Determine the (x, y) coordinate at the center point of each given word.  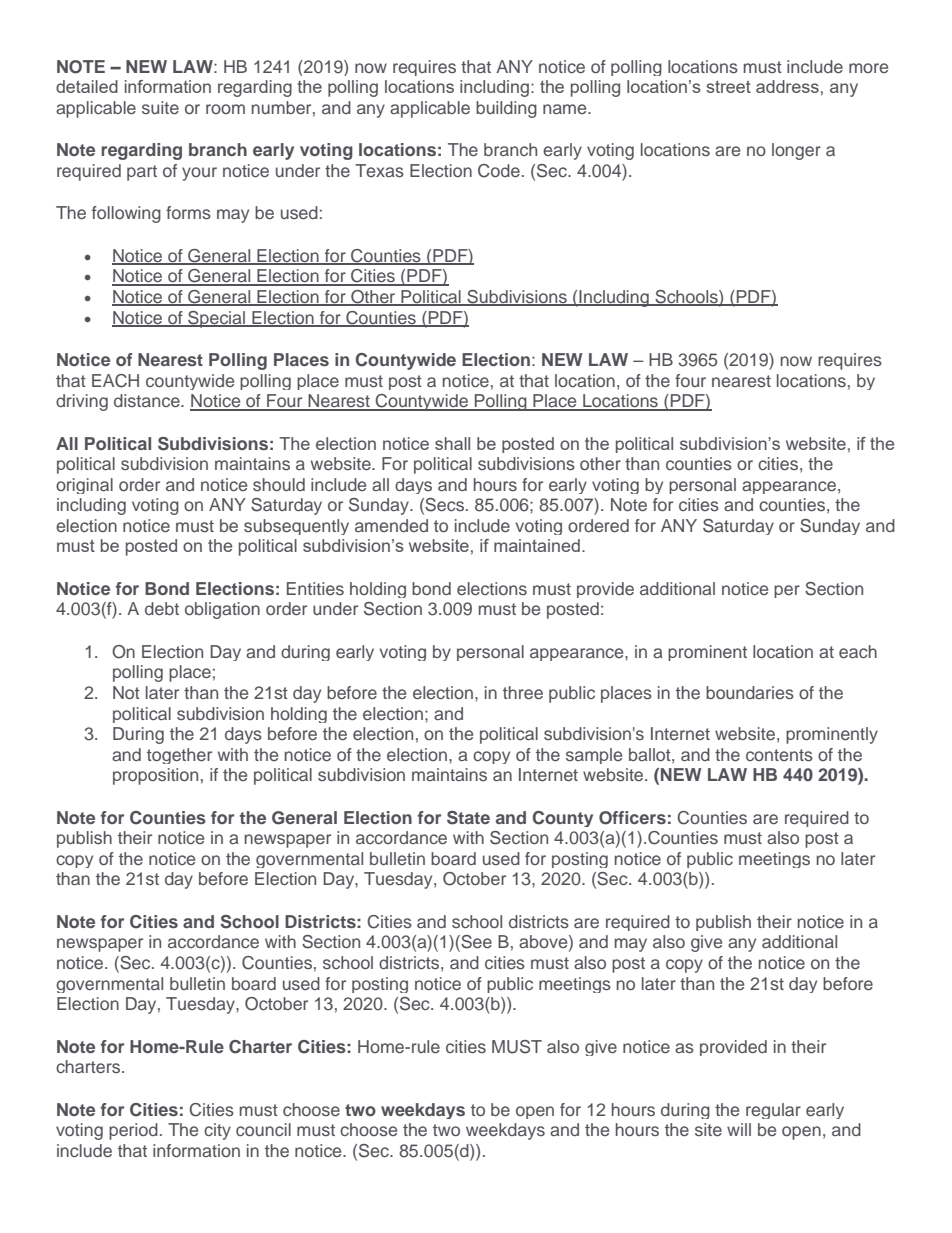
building (506, 109)
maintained (537, 545)
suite (160, 107)
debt (162, 608)
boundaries (750, 692)
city (217, 1131)
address (787, 86)
